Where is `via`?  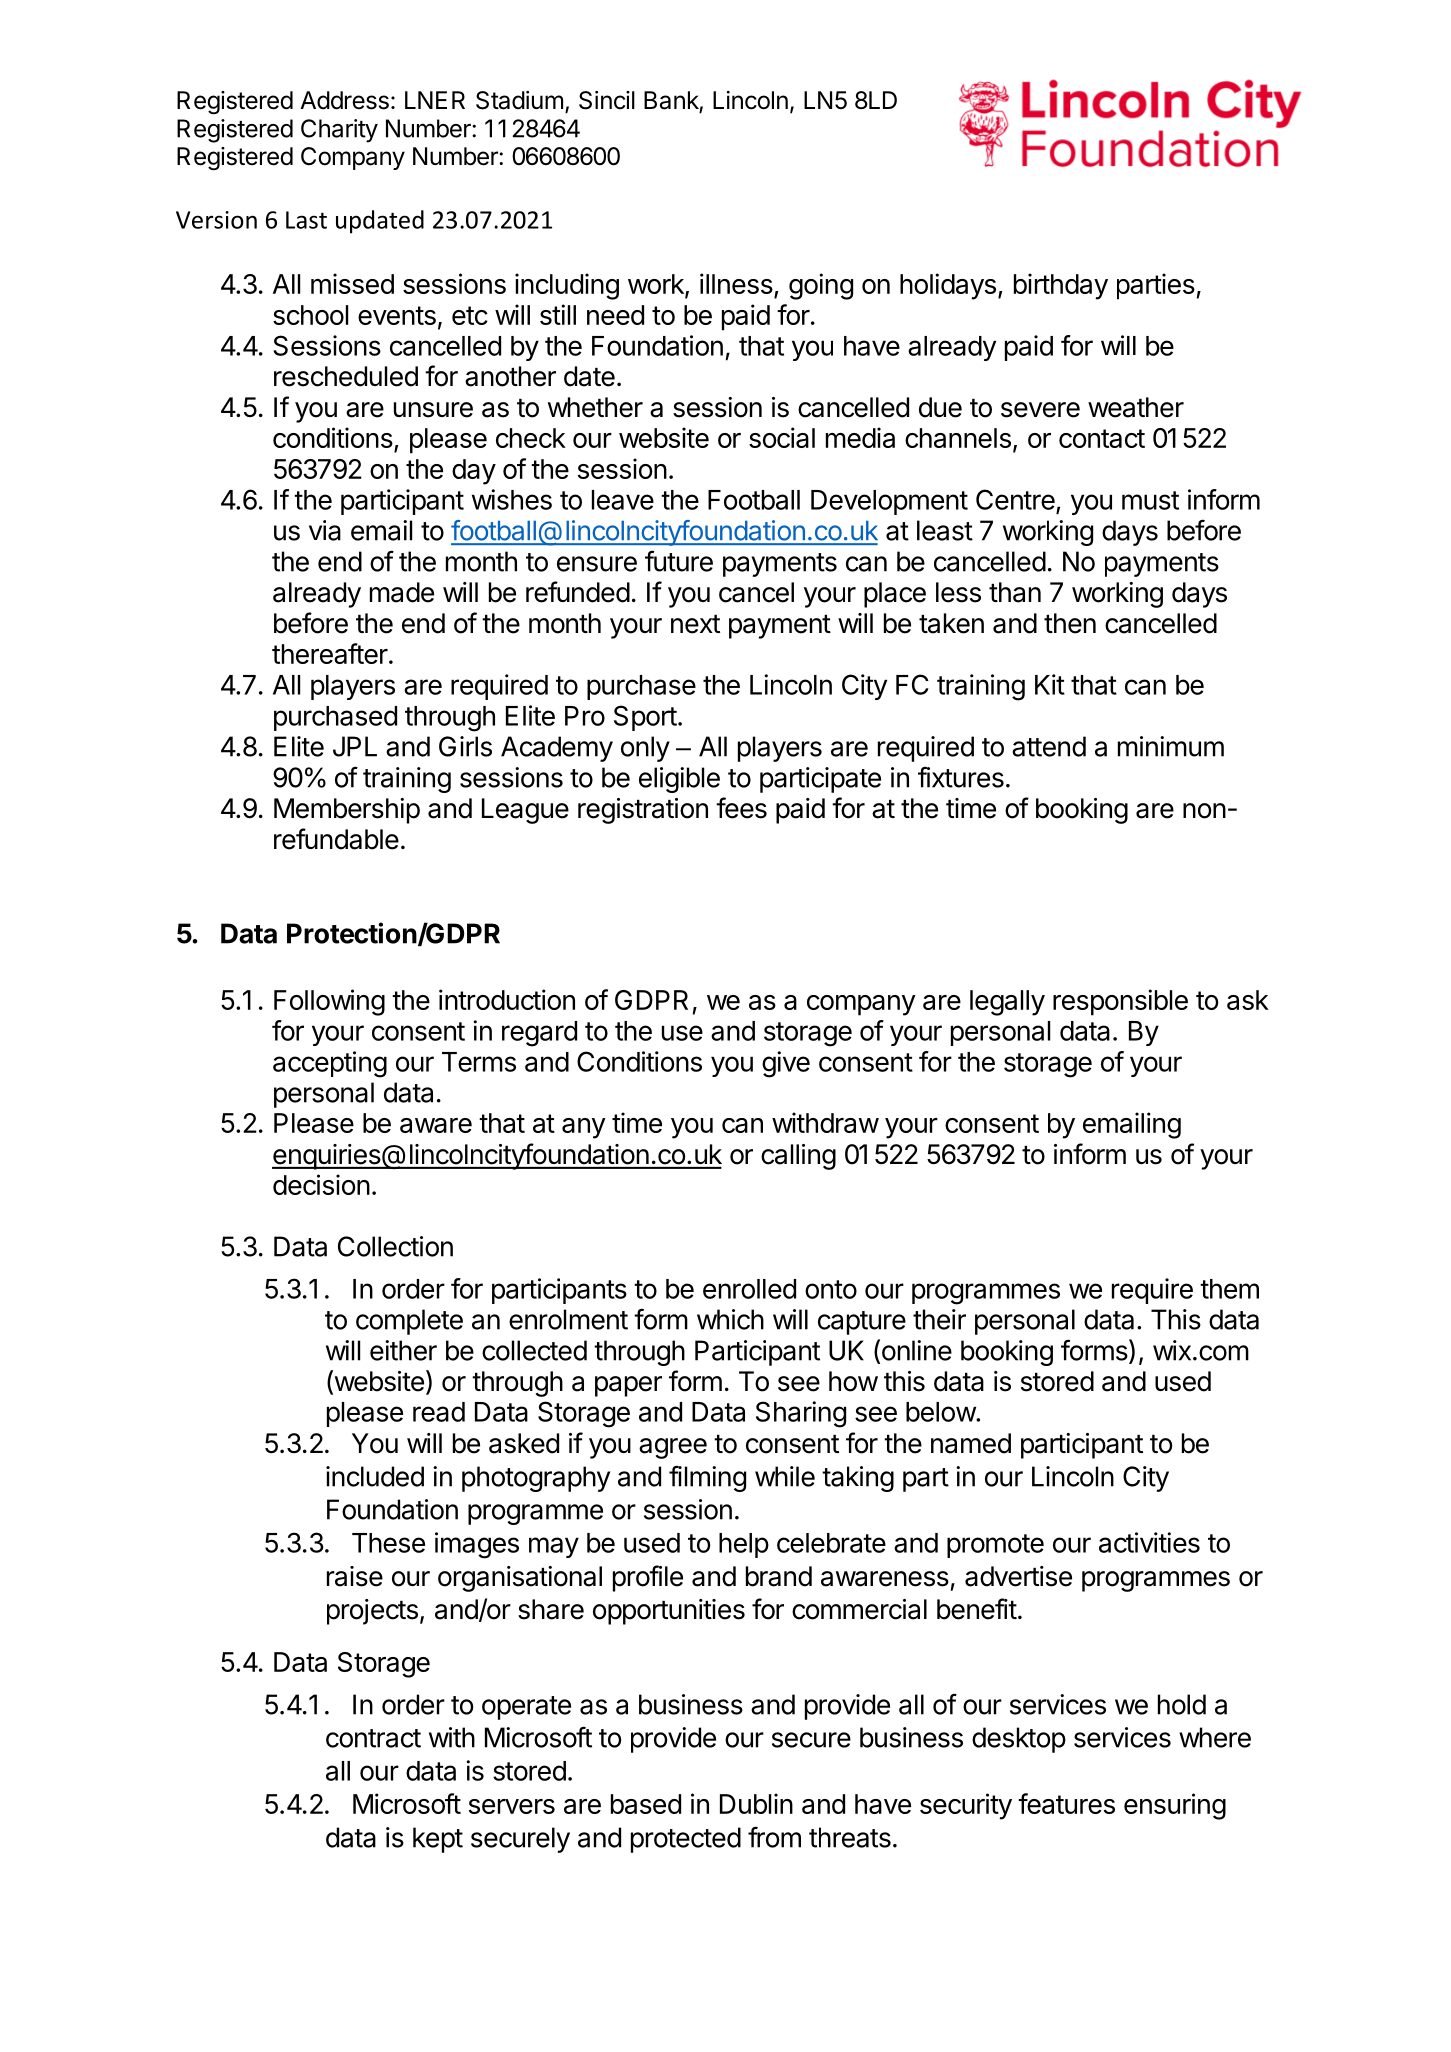 via is located at coordinates (325, 530).
